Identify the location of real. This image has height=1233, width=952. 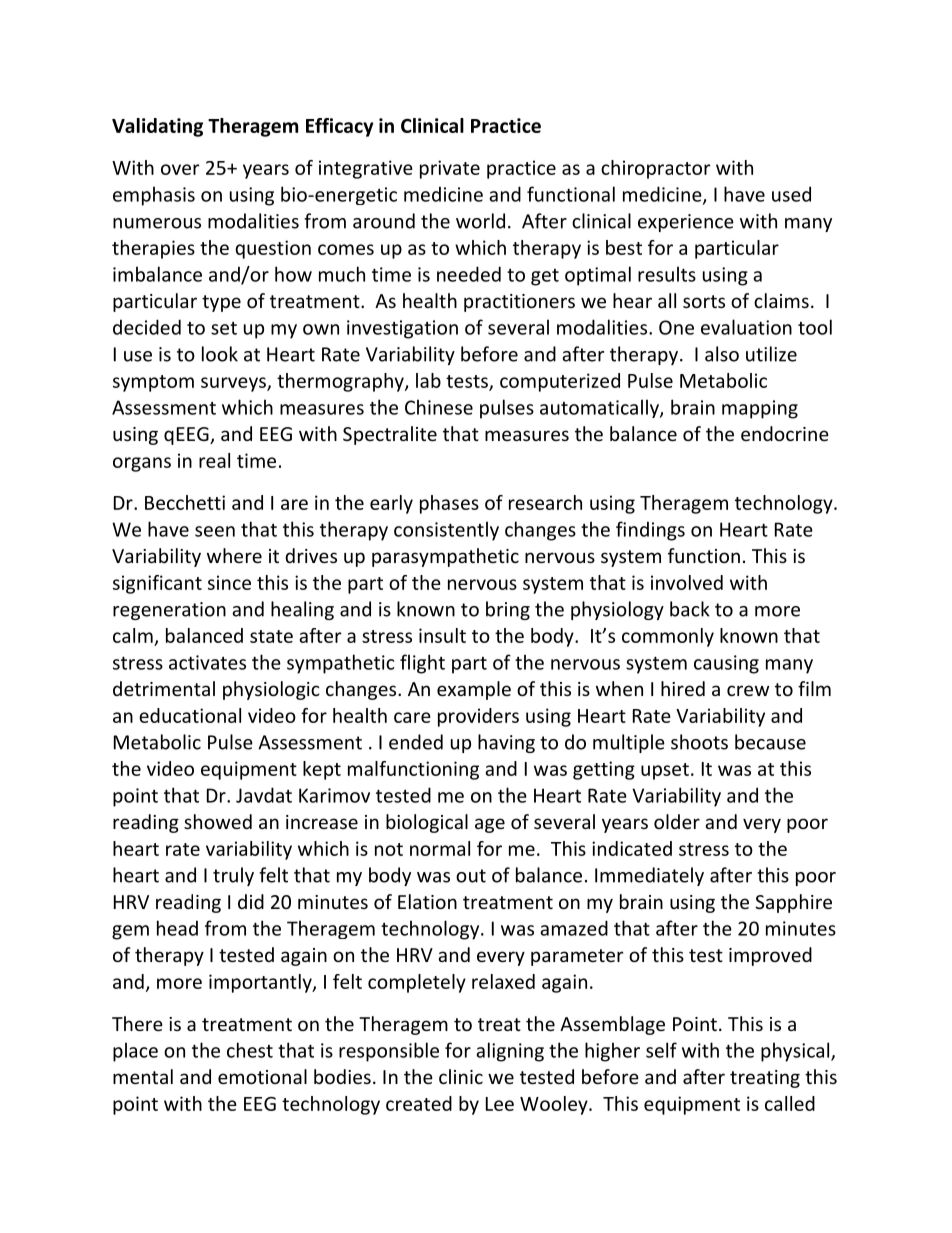
(214, 460).
